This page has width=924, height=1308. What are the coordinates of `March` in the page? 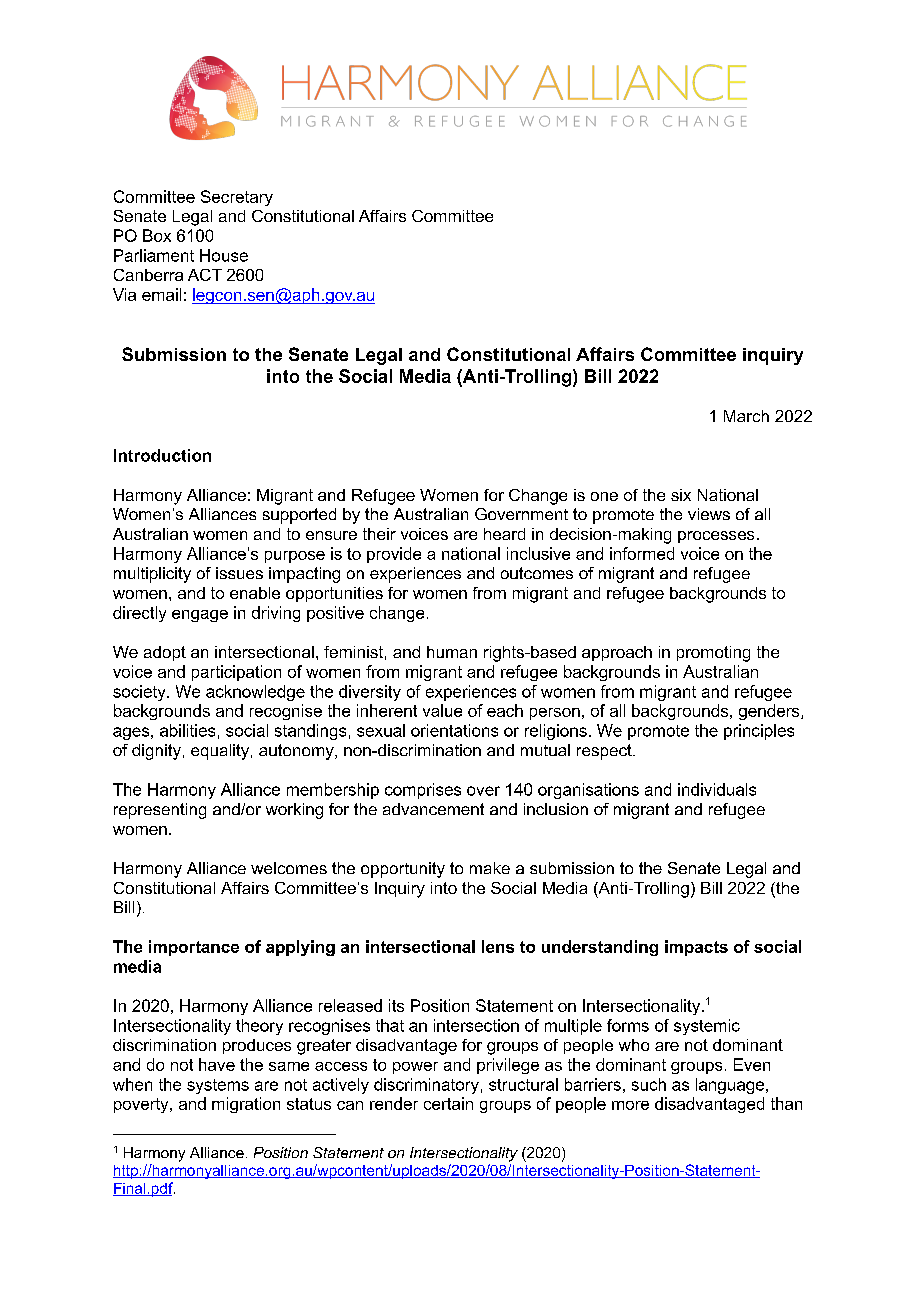 It's located at (746, 416).
